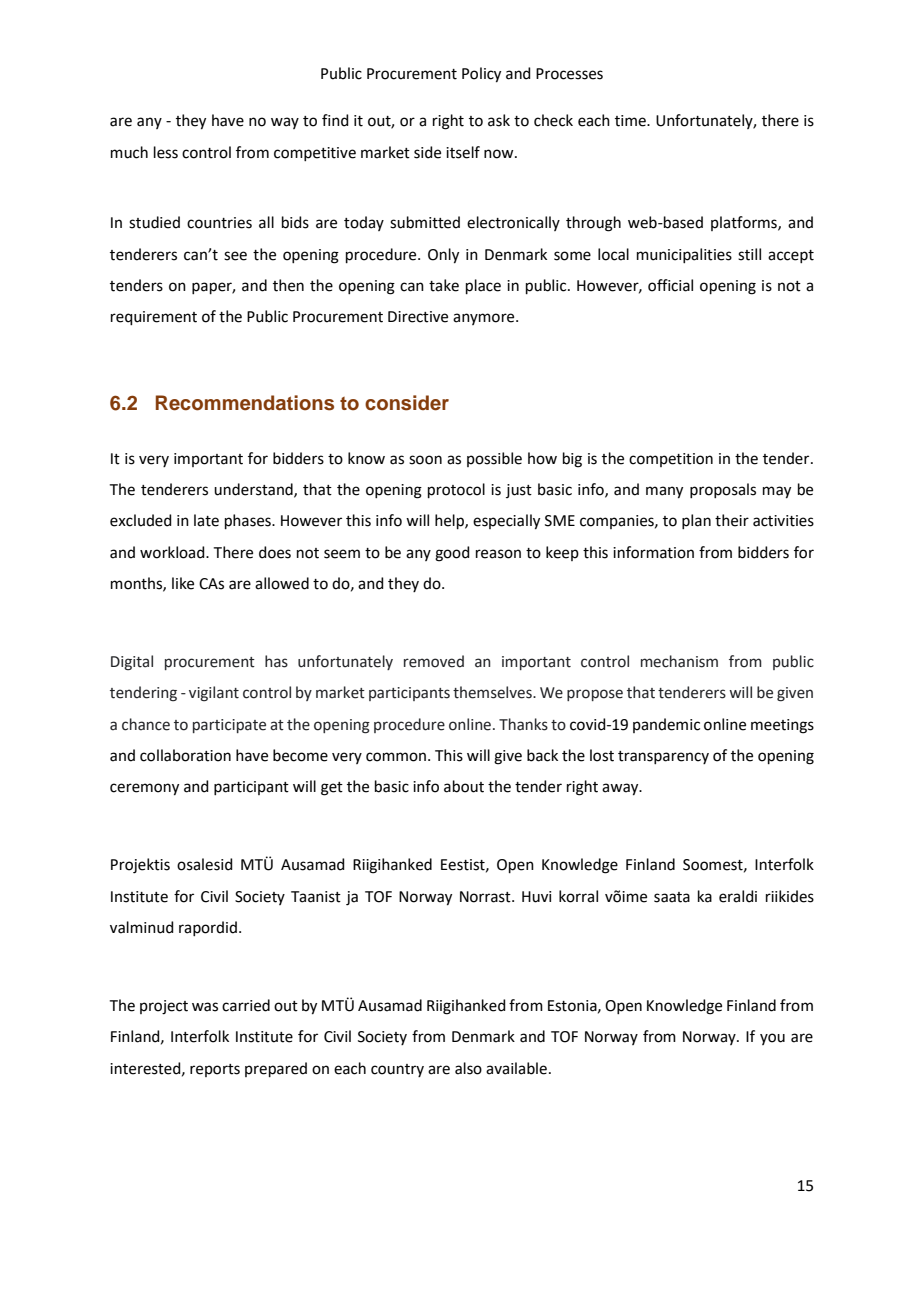  What do you see at coordinates (468, 1068) in the page?
I see `also` at bounding box center [468, 1068].
